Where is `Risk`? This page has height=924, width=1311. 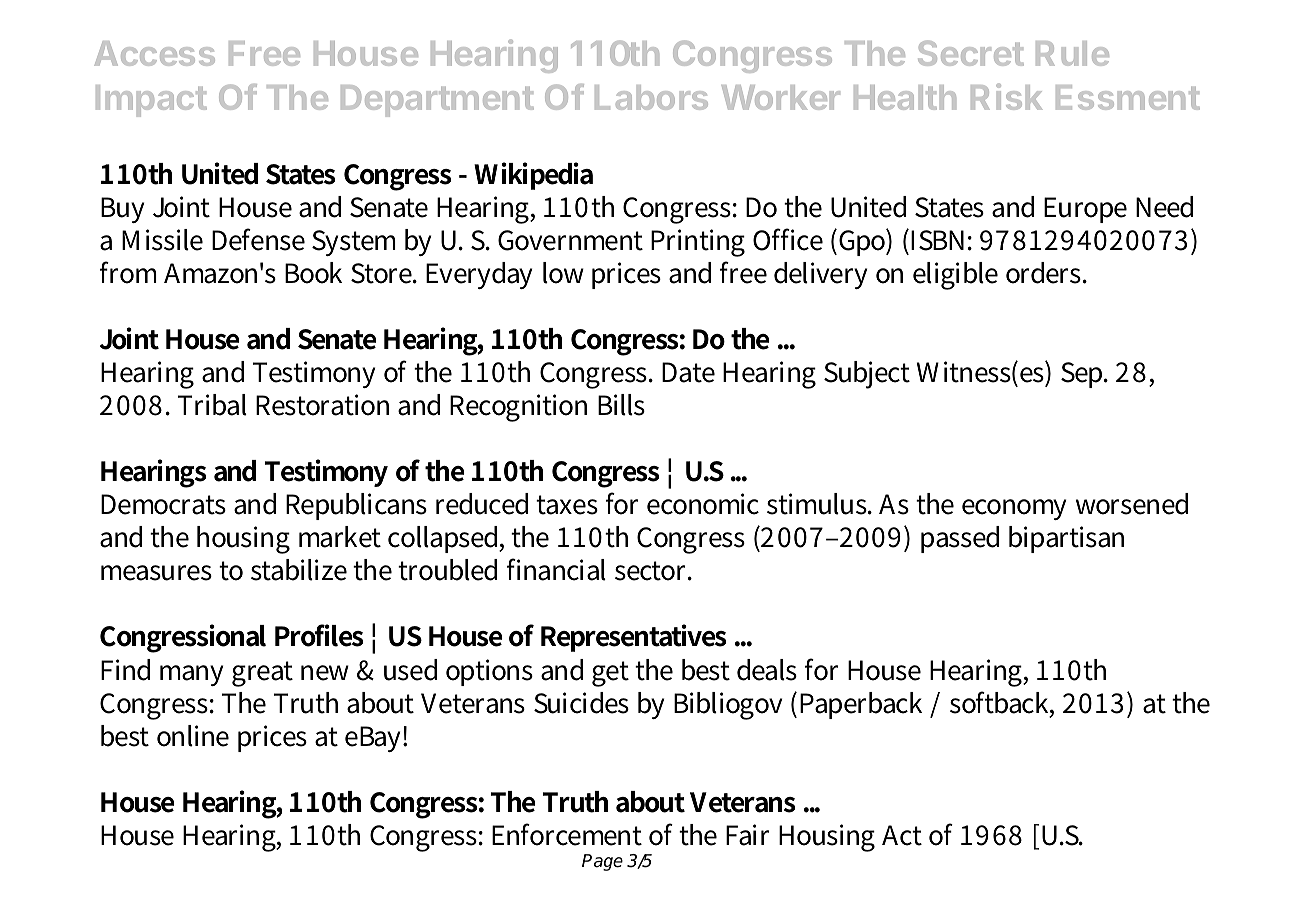 Risk is located at coordinates (1007, 96).
